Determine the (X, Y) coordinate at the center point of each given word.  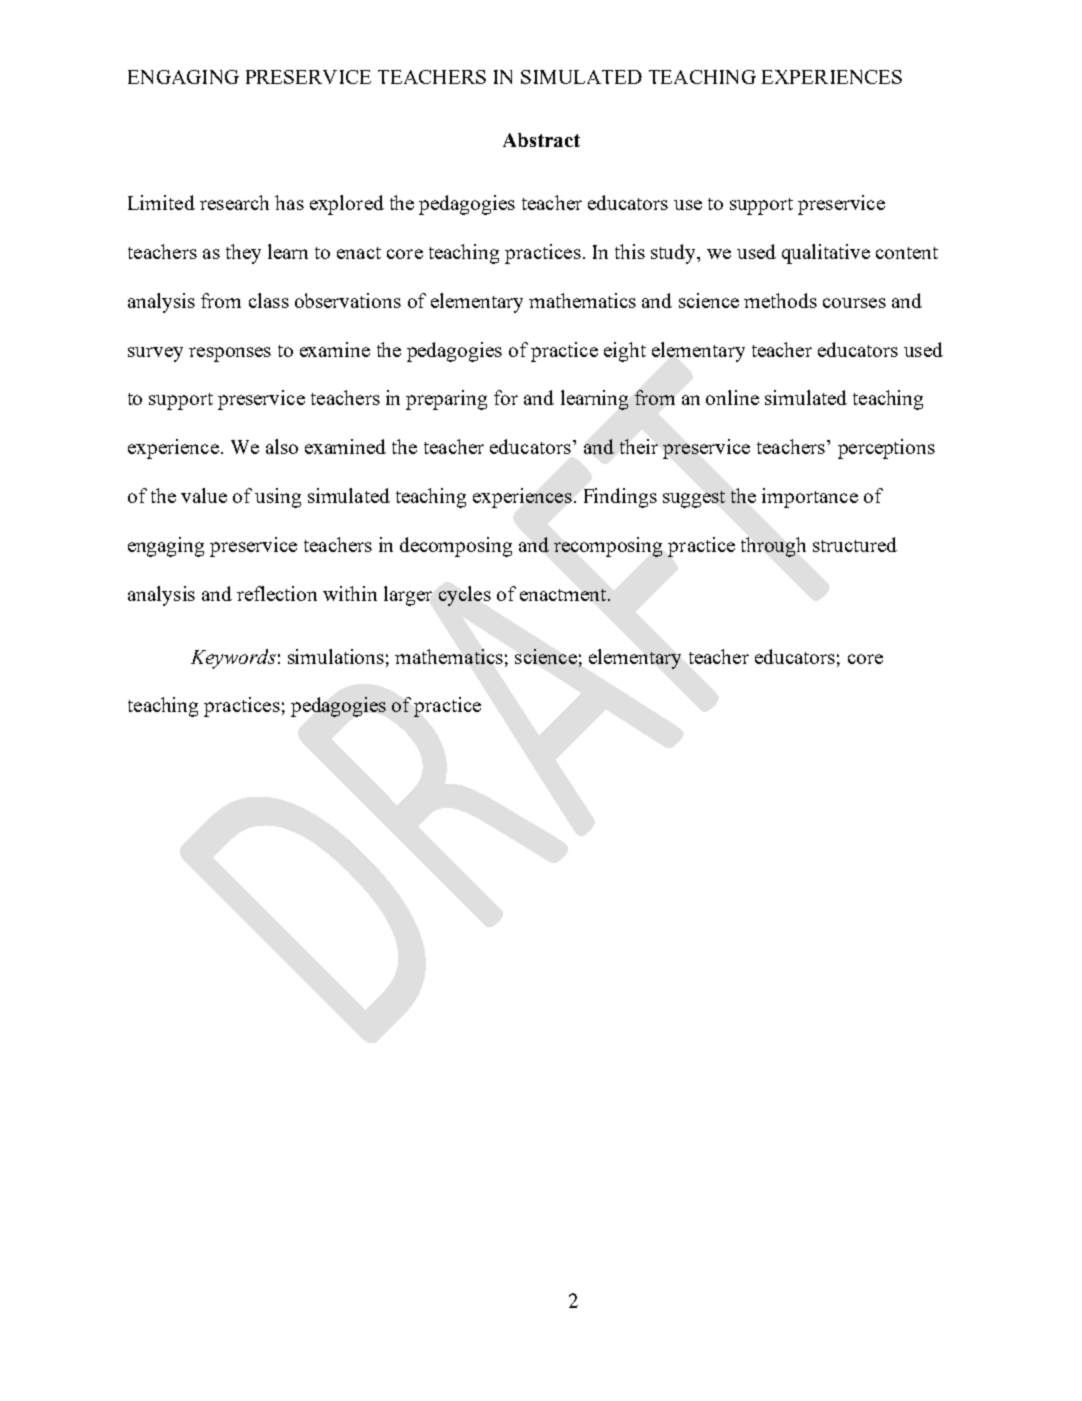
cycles (465, 596)
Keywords (233, 659)
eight (625, 352)
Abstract (541, 140)
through (773, 547)
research (234, 202)
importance (810, 498)
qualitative (826, 254)
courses (854, 303)
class (269, 300)
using (278, 498)
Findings (620, 498)
